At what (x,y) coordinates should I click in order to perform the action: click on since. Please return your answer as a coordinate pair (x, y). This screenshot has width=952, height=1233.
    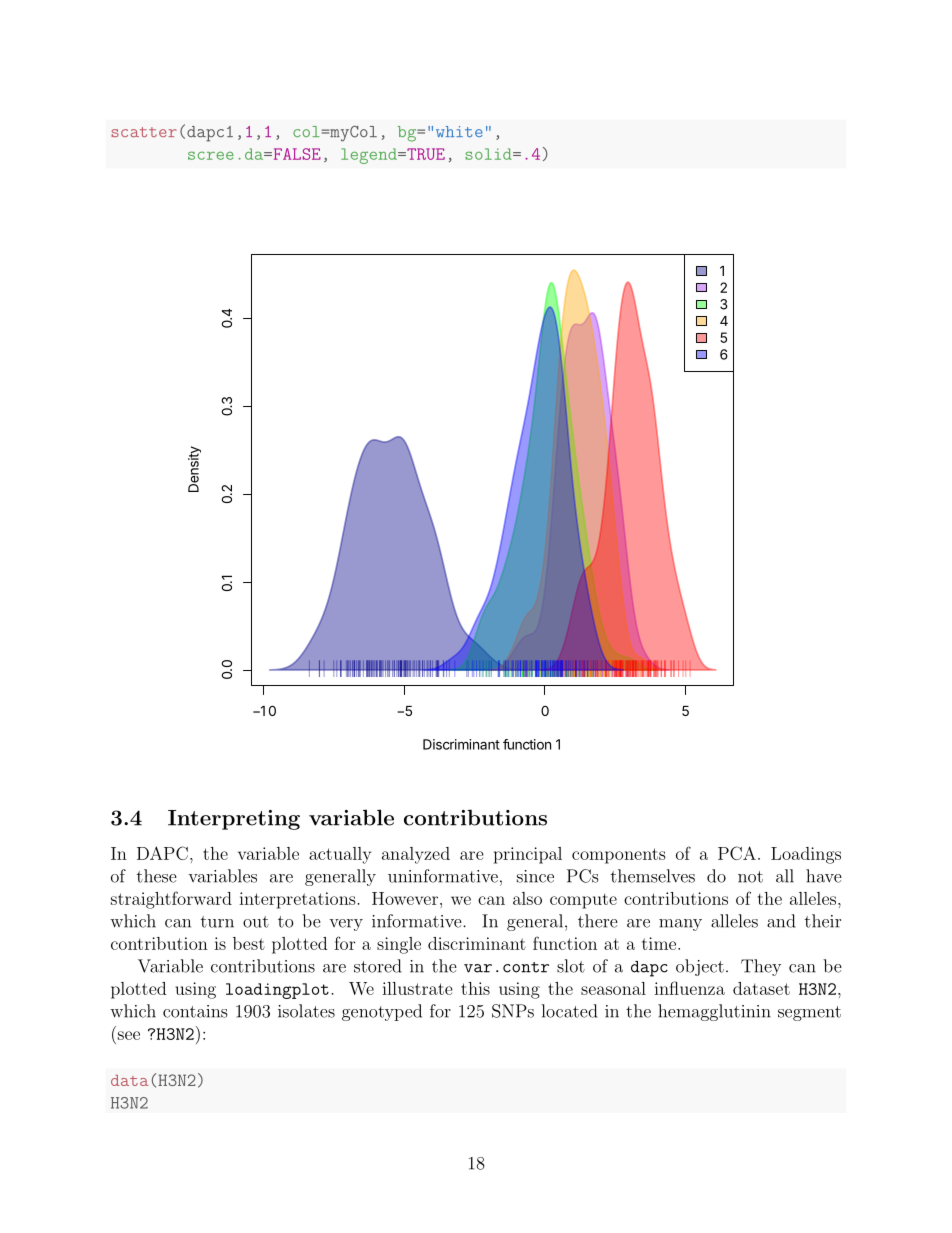
    Looking at the image, I should click on (535, 876).
